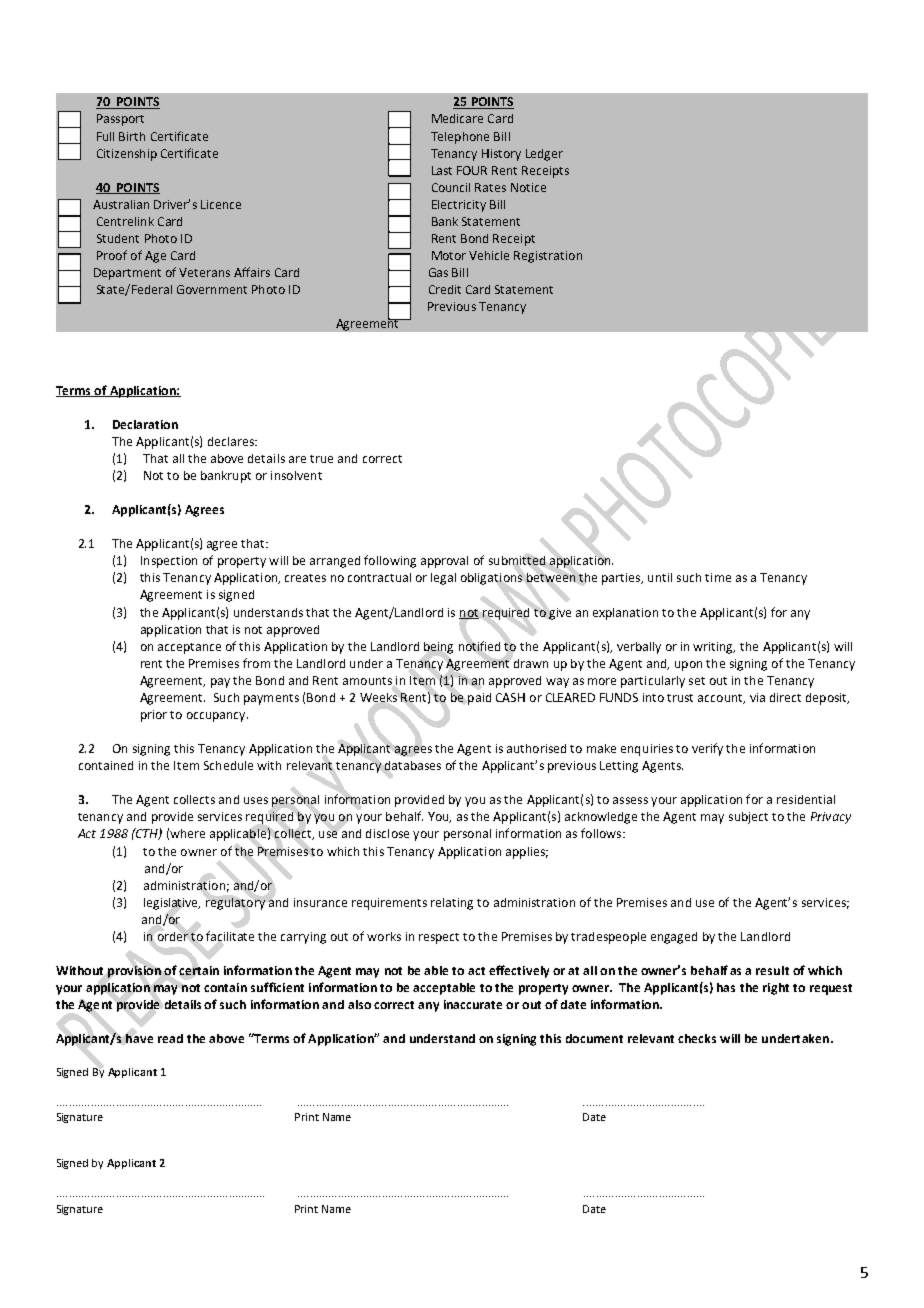  Describe the element at coordinates (718, 577) in the page. I see `time` at that location.
